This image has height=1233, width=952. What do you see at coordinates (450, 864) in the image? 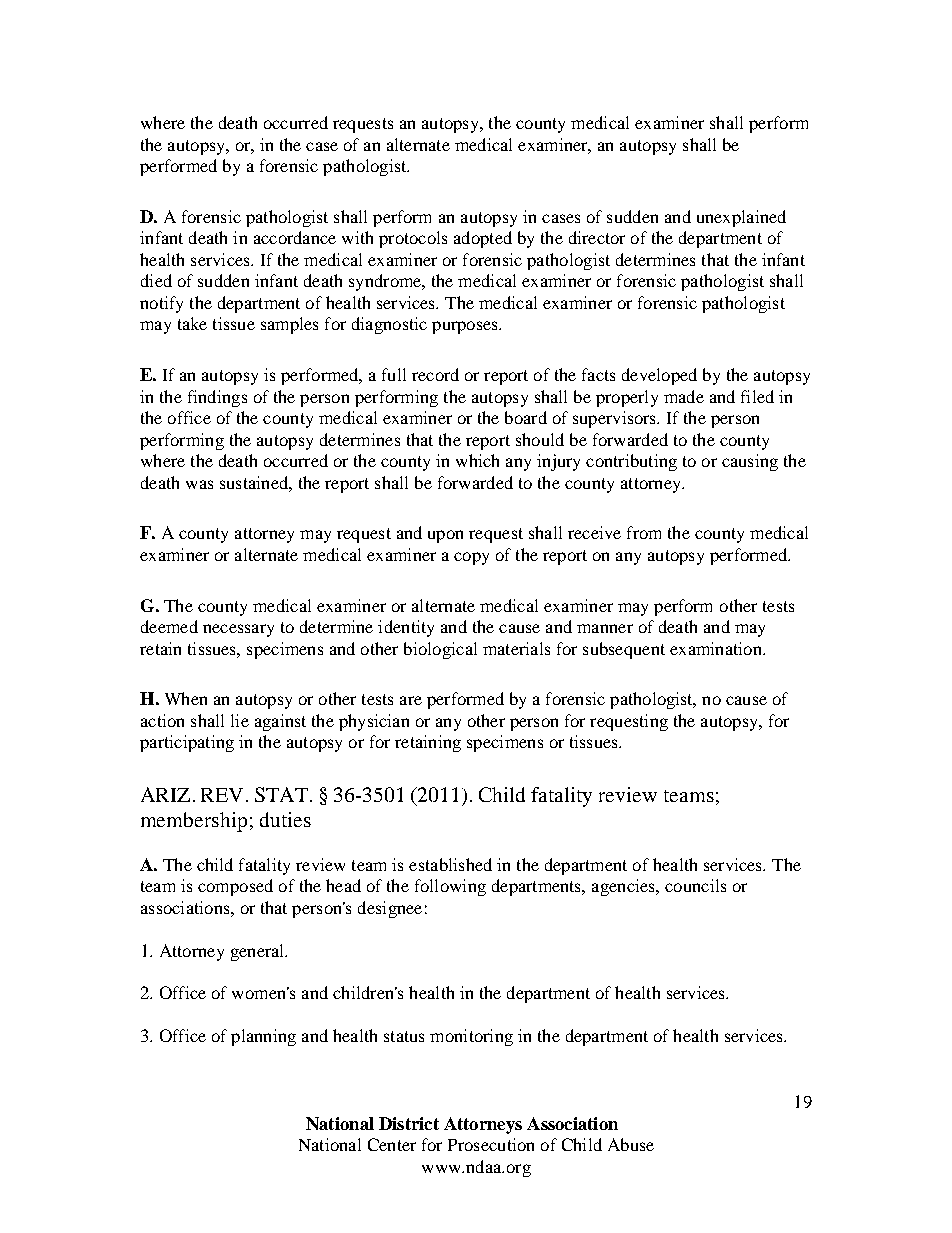
I see `established` at bounding box center [450, 864].
